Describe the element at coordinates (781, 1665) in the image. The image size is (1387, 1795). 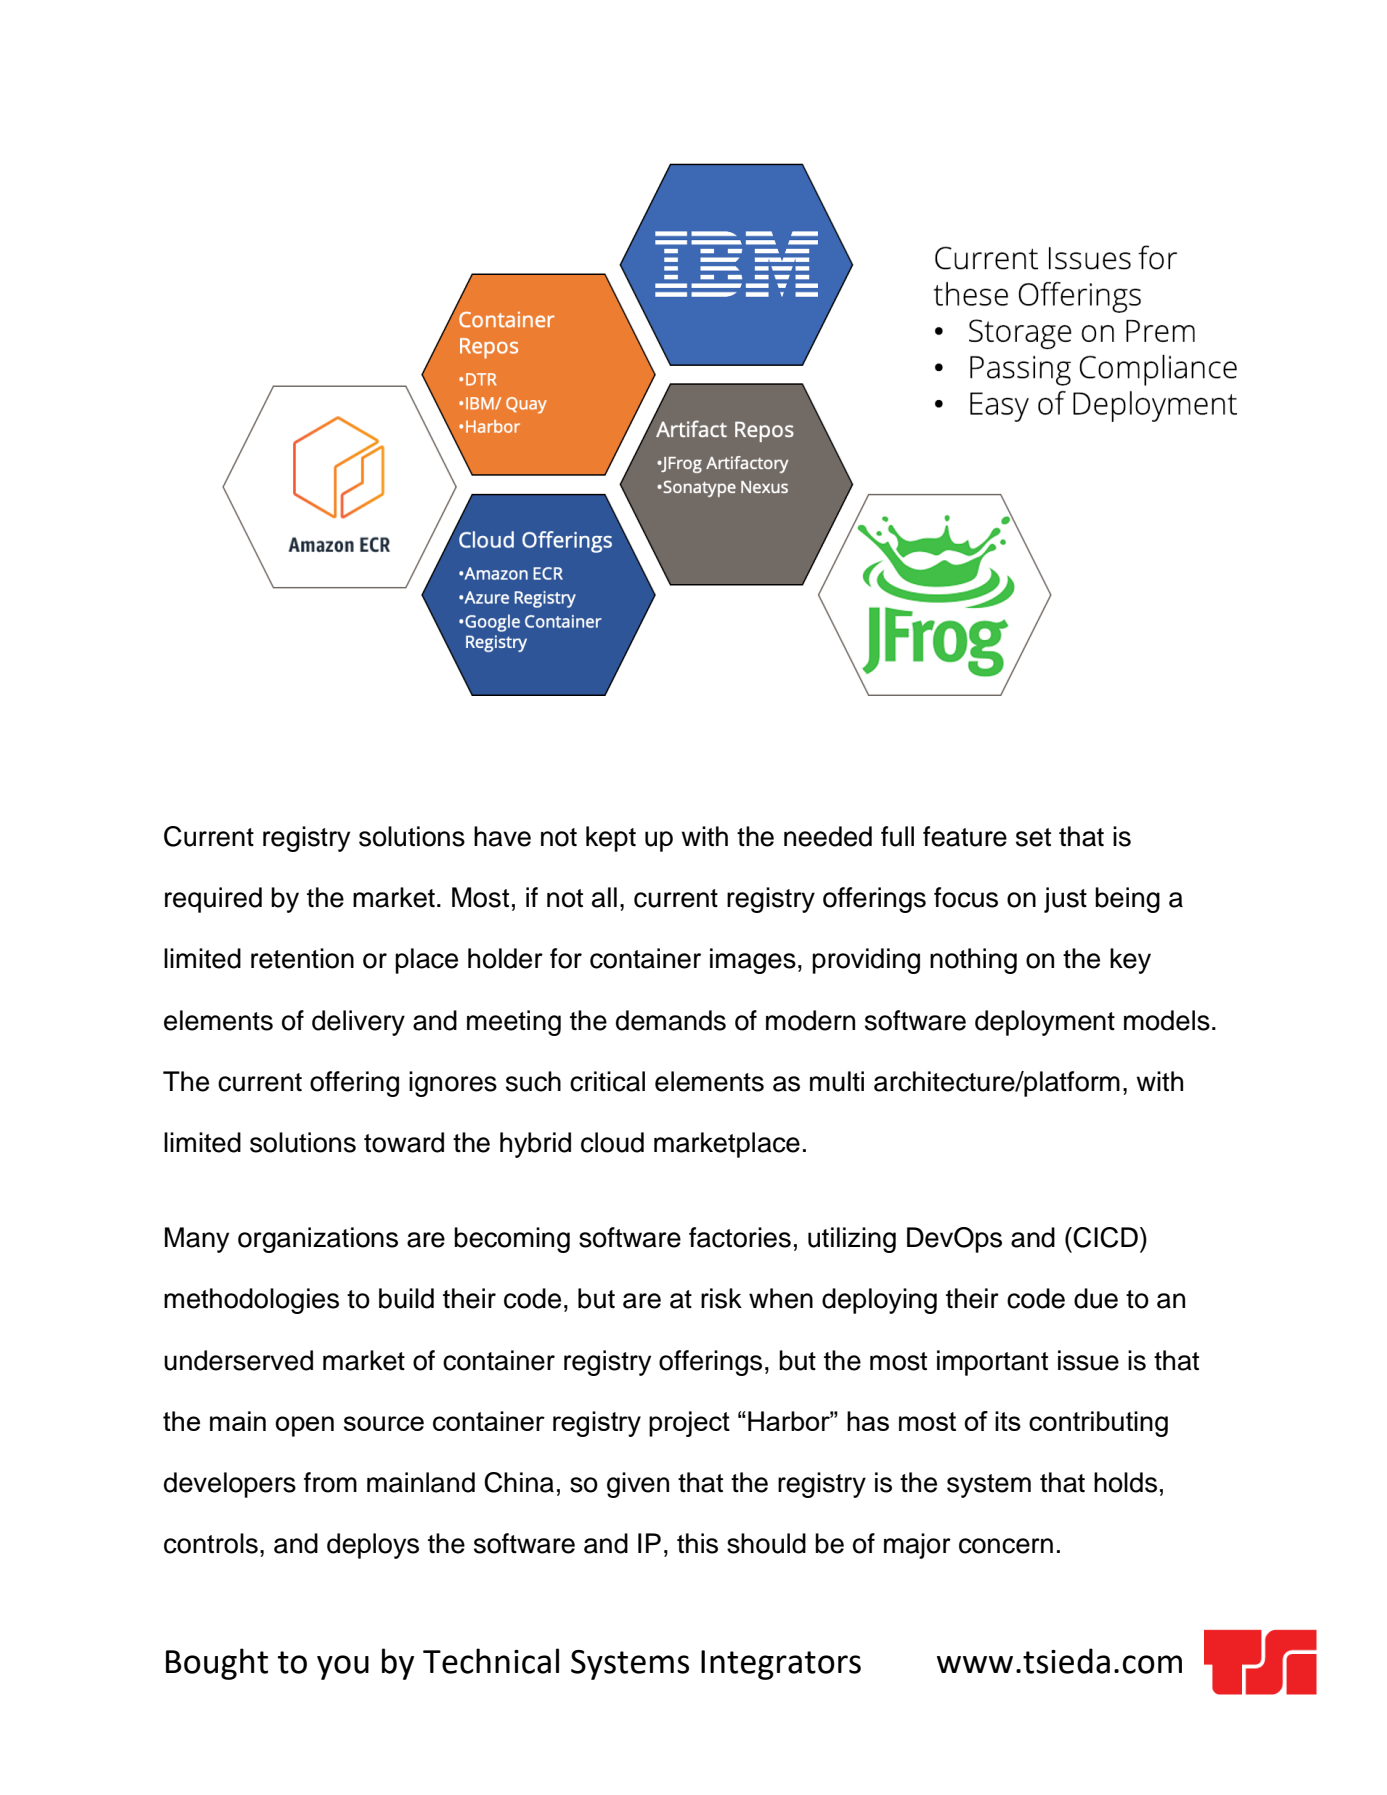
I see `Integrators` at that location.
